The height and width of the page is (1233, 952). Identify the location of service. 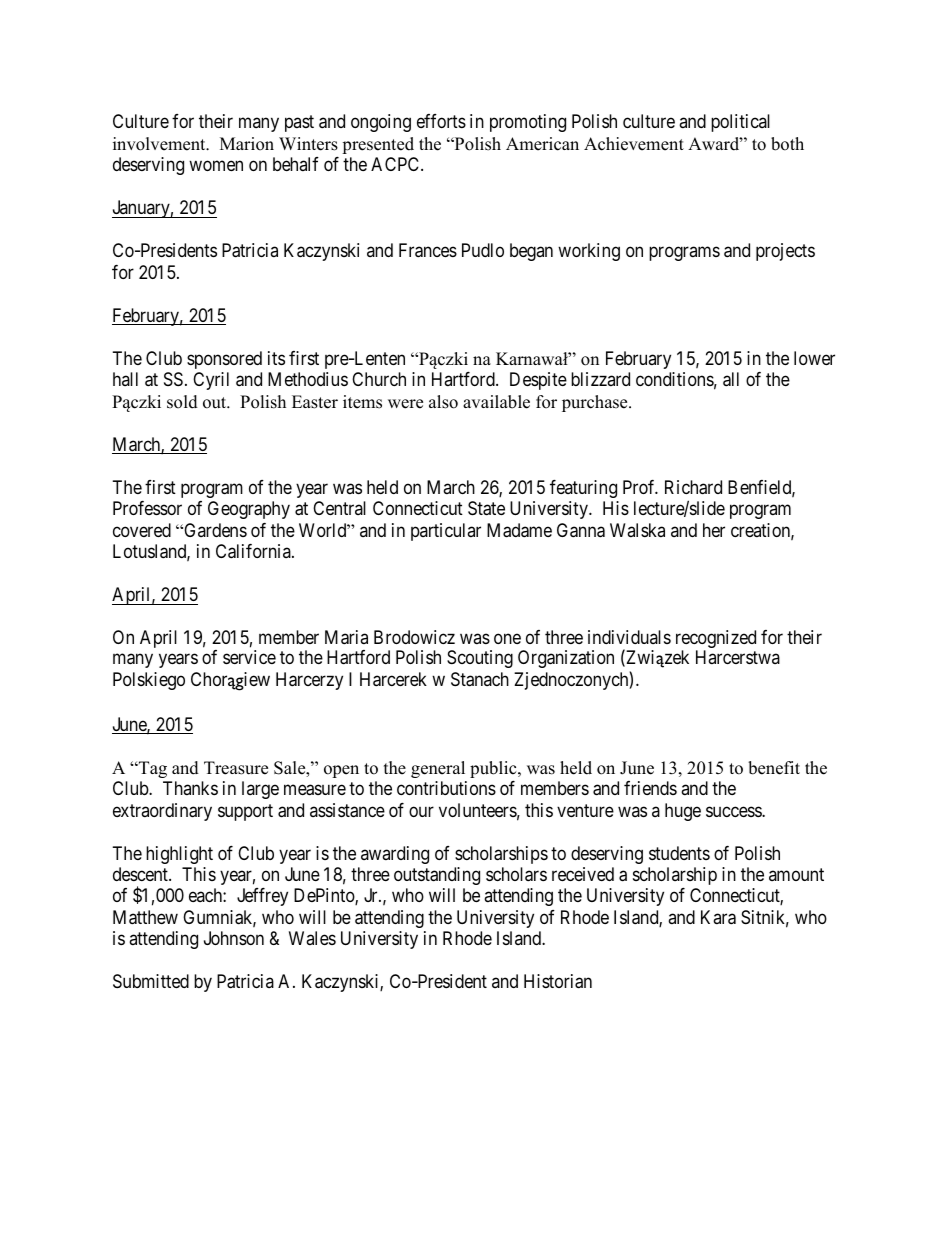
(249, 657).
